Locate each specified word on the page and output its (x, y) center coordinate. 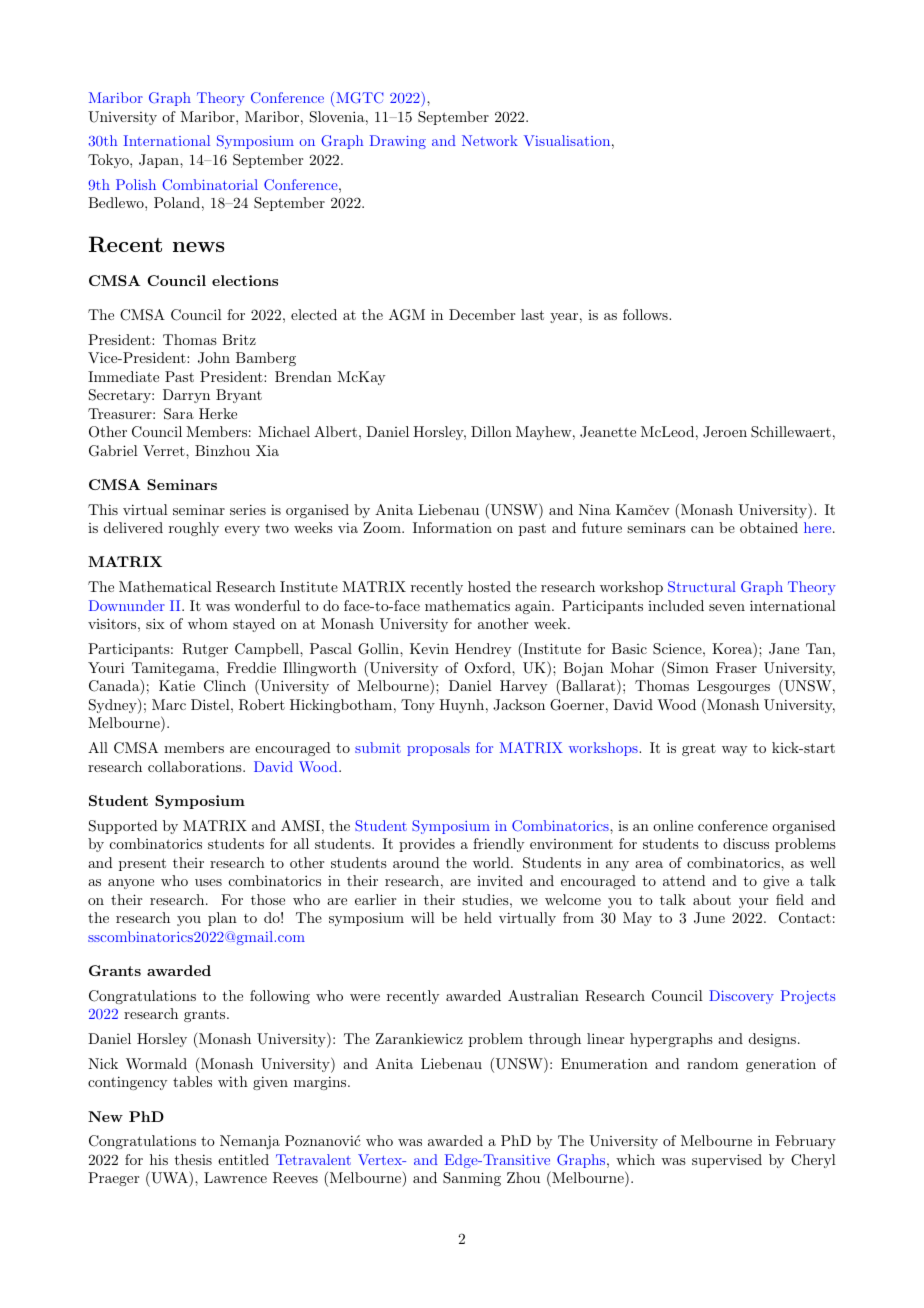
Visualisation (567, 140)
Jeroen (725, 432)
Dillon (491, 431)
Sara (179, 414)
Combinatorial (210, 184)
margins (321, 1083)
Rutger (205, 650)
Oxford (489, 668)
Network (490, 140)
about (712, 899)
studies (485, 899)
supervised (727, 1161)
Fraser (736, 667)
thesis (193, 1159)
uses (208, 882)
